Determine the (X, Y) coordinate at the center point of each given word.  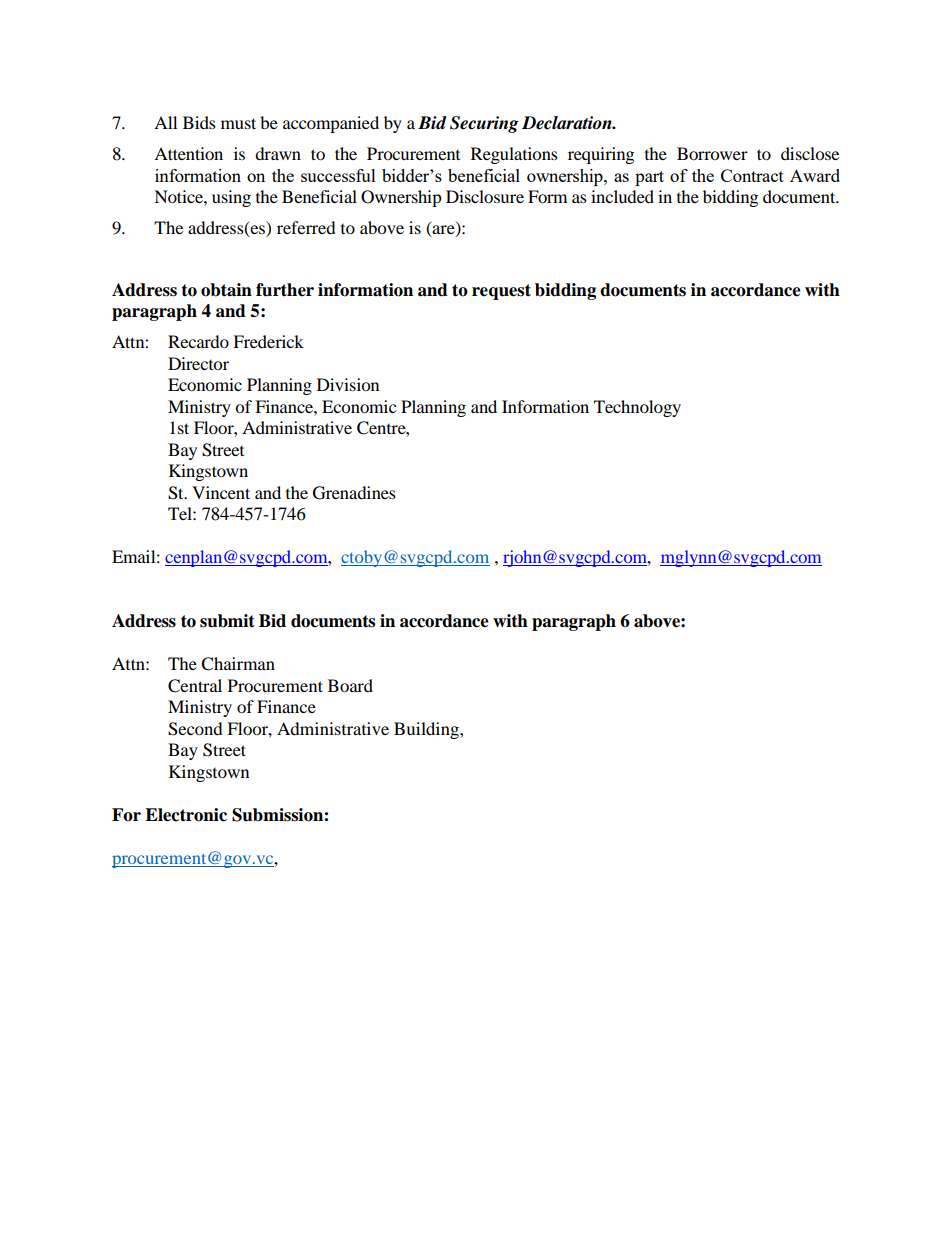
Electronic (186, 815)
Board (350, 685)
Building (427, 730)
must (238, 123)
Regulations (514, 155)
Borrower (712, 153)
